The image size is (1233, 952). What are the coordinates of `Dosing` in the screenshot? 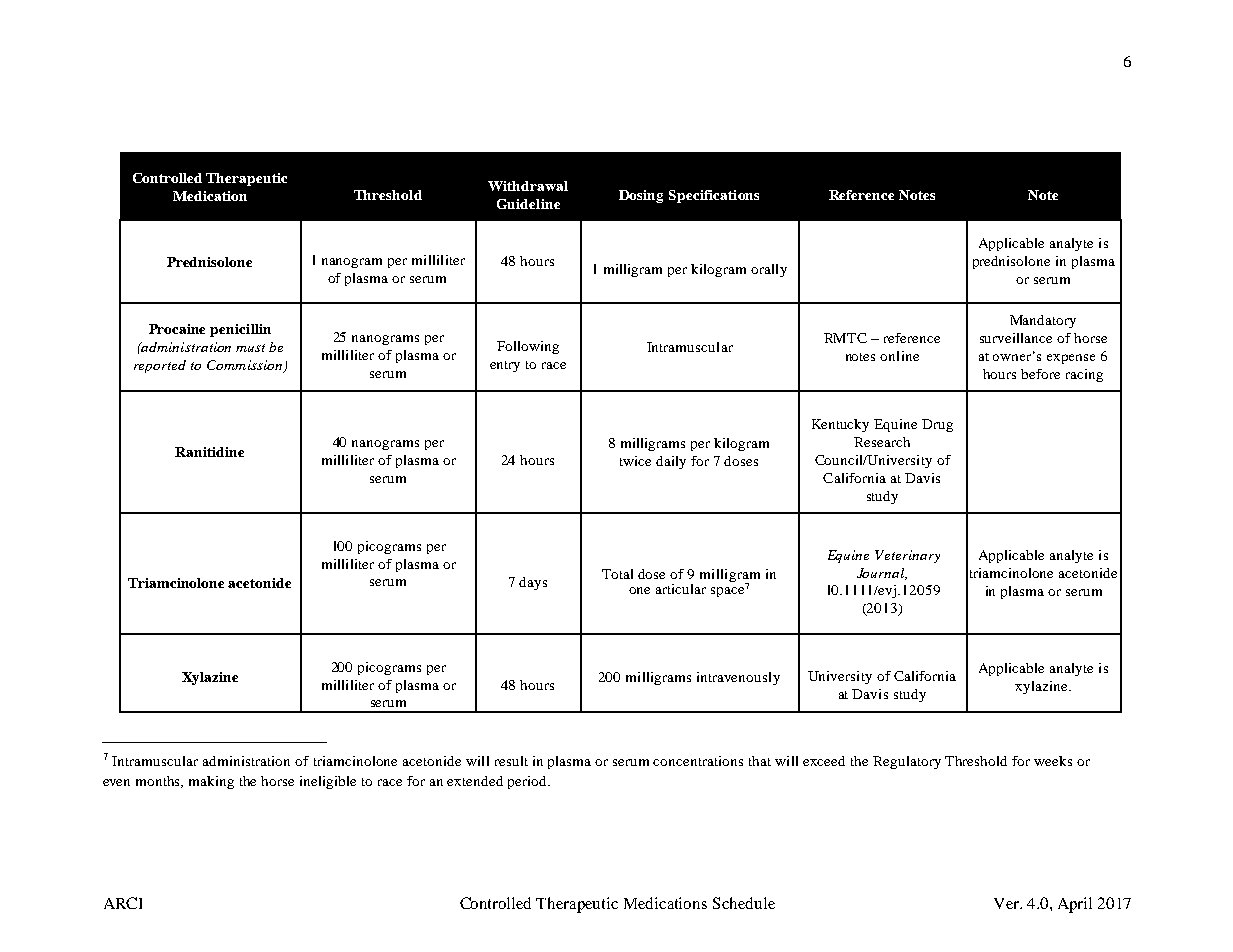 It's located at (641, 196).
